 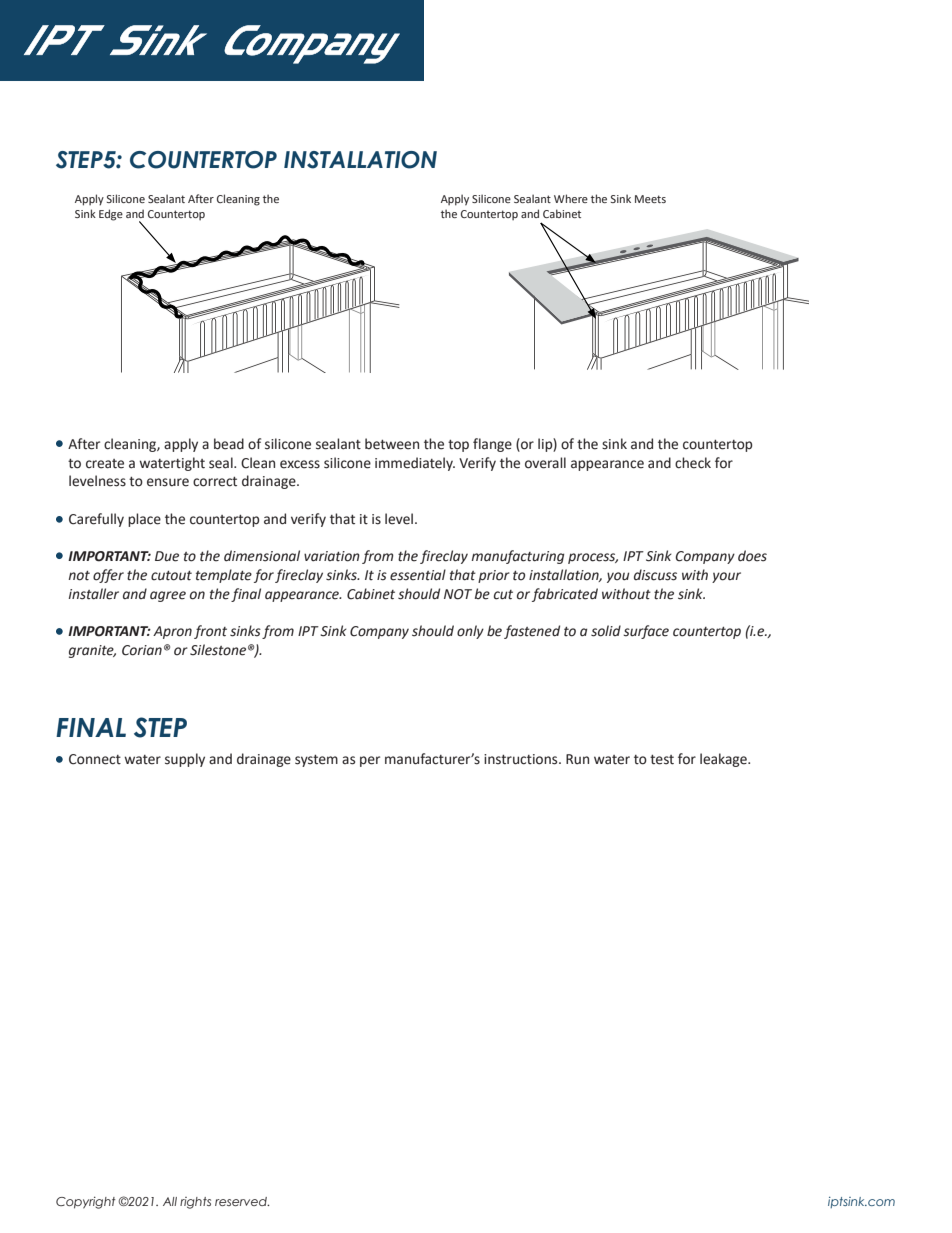 I want to click on system, so click(x=316, y=761).
